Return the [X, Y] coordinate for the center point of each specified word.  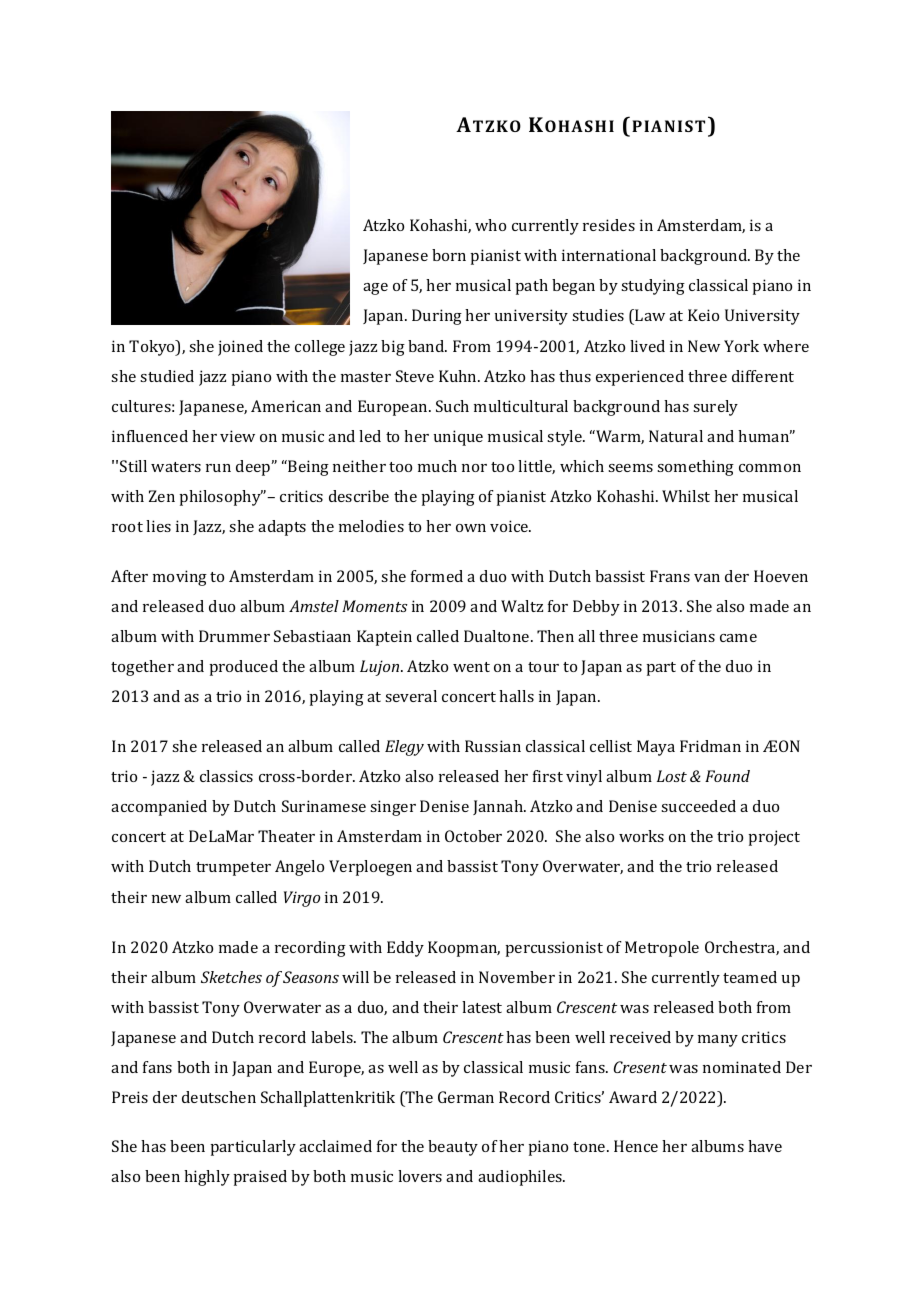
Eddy [405, 949]
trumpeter [233, 869]
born [449, 255]
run [218, 468]
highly [207, 1178]
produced [243, 668]
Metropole [662, 949]
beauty [453, 1148]
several [411, 696]
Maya [656, 748]
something [695, 468]
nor [474, 468]
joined [240, 348]
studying [653, 287]
